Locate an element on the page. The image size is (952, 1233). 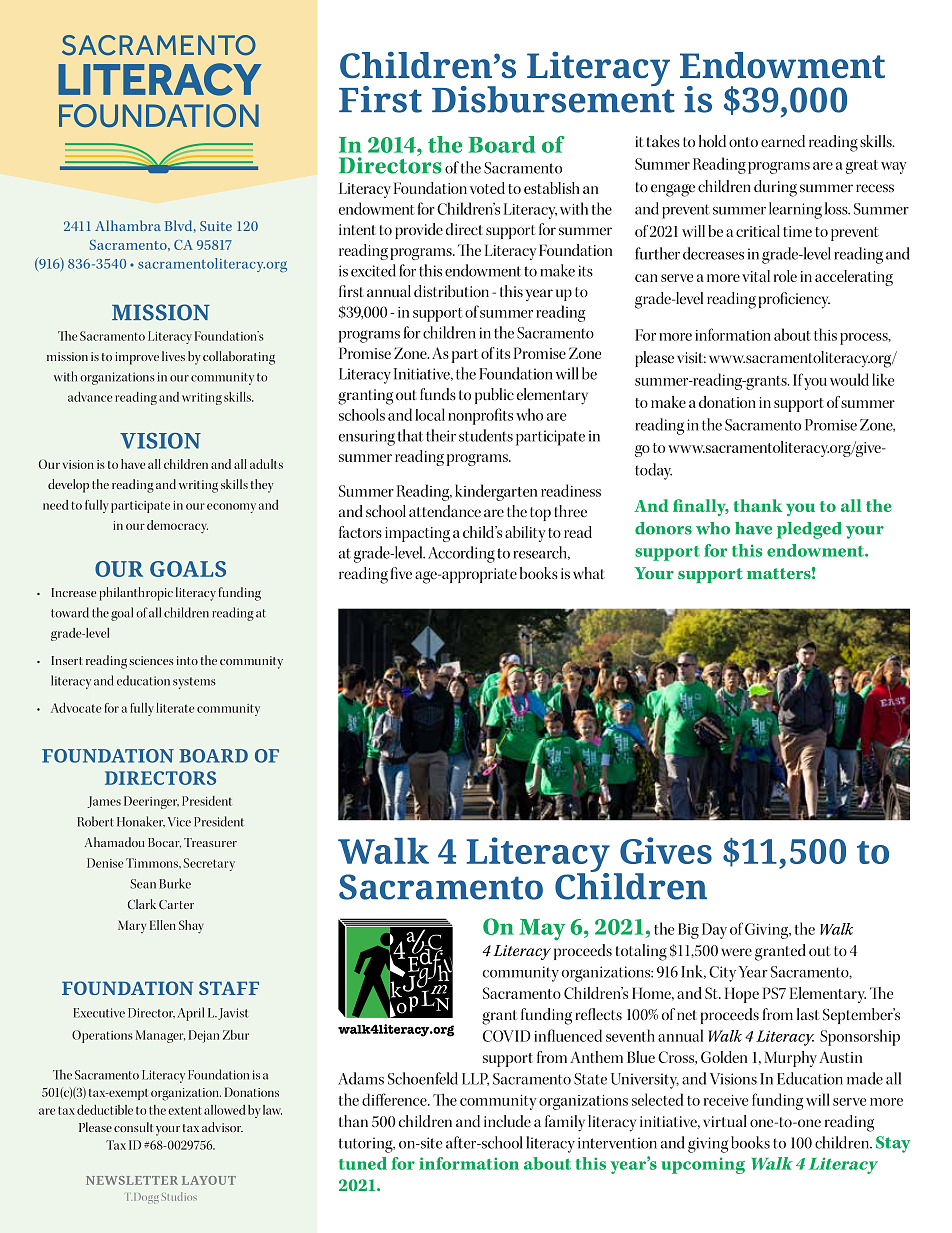
Vice is located at coordinates (179, 822).
